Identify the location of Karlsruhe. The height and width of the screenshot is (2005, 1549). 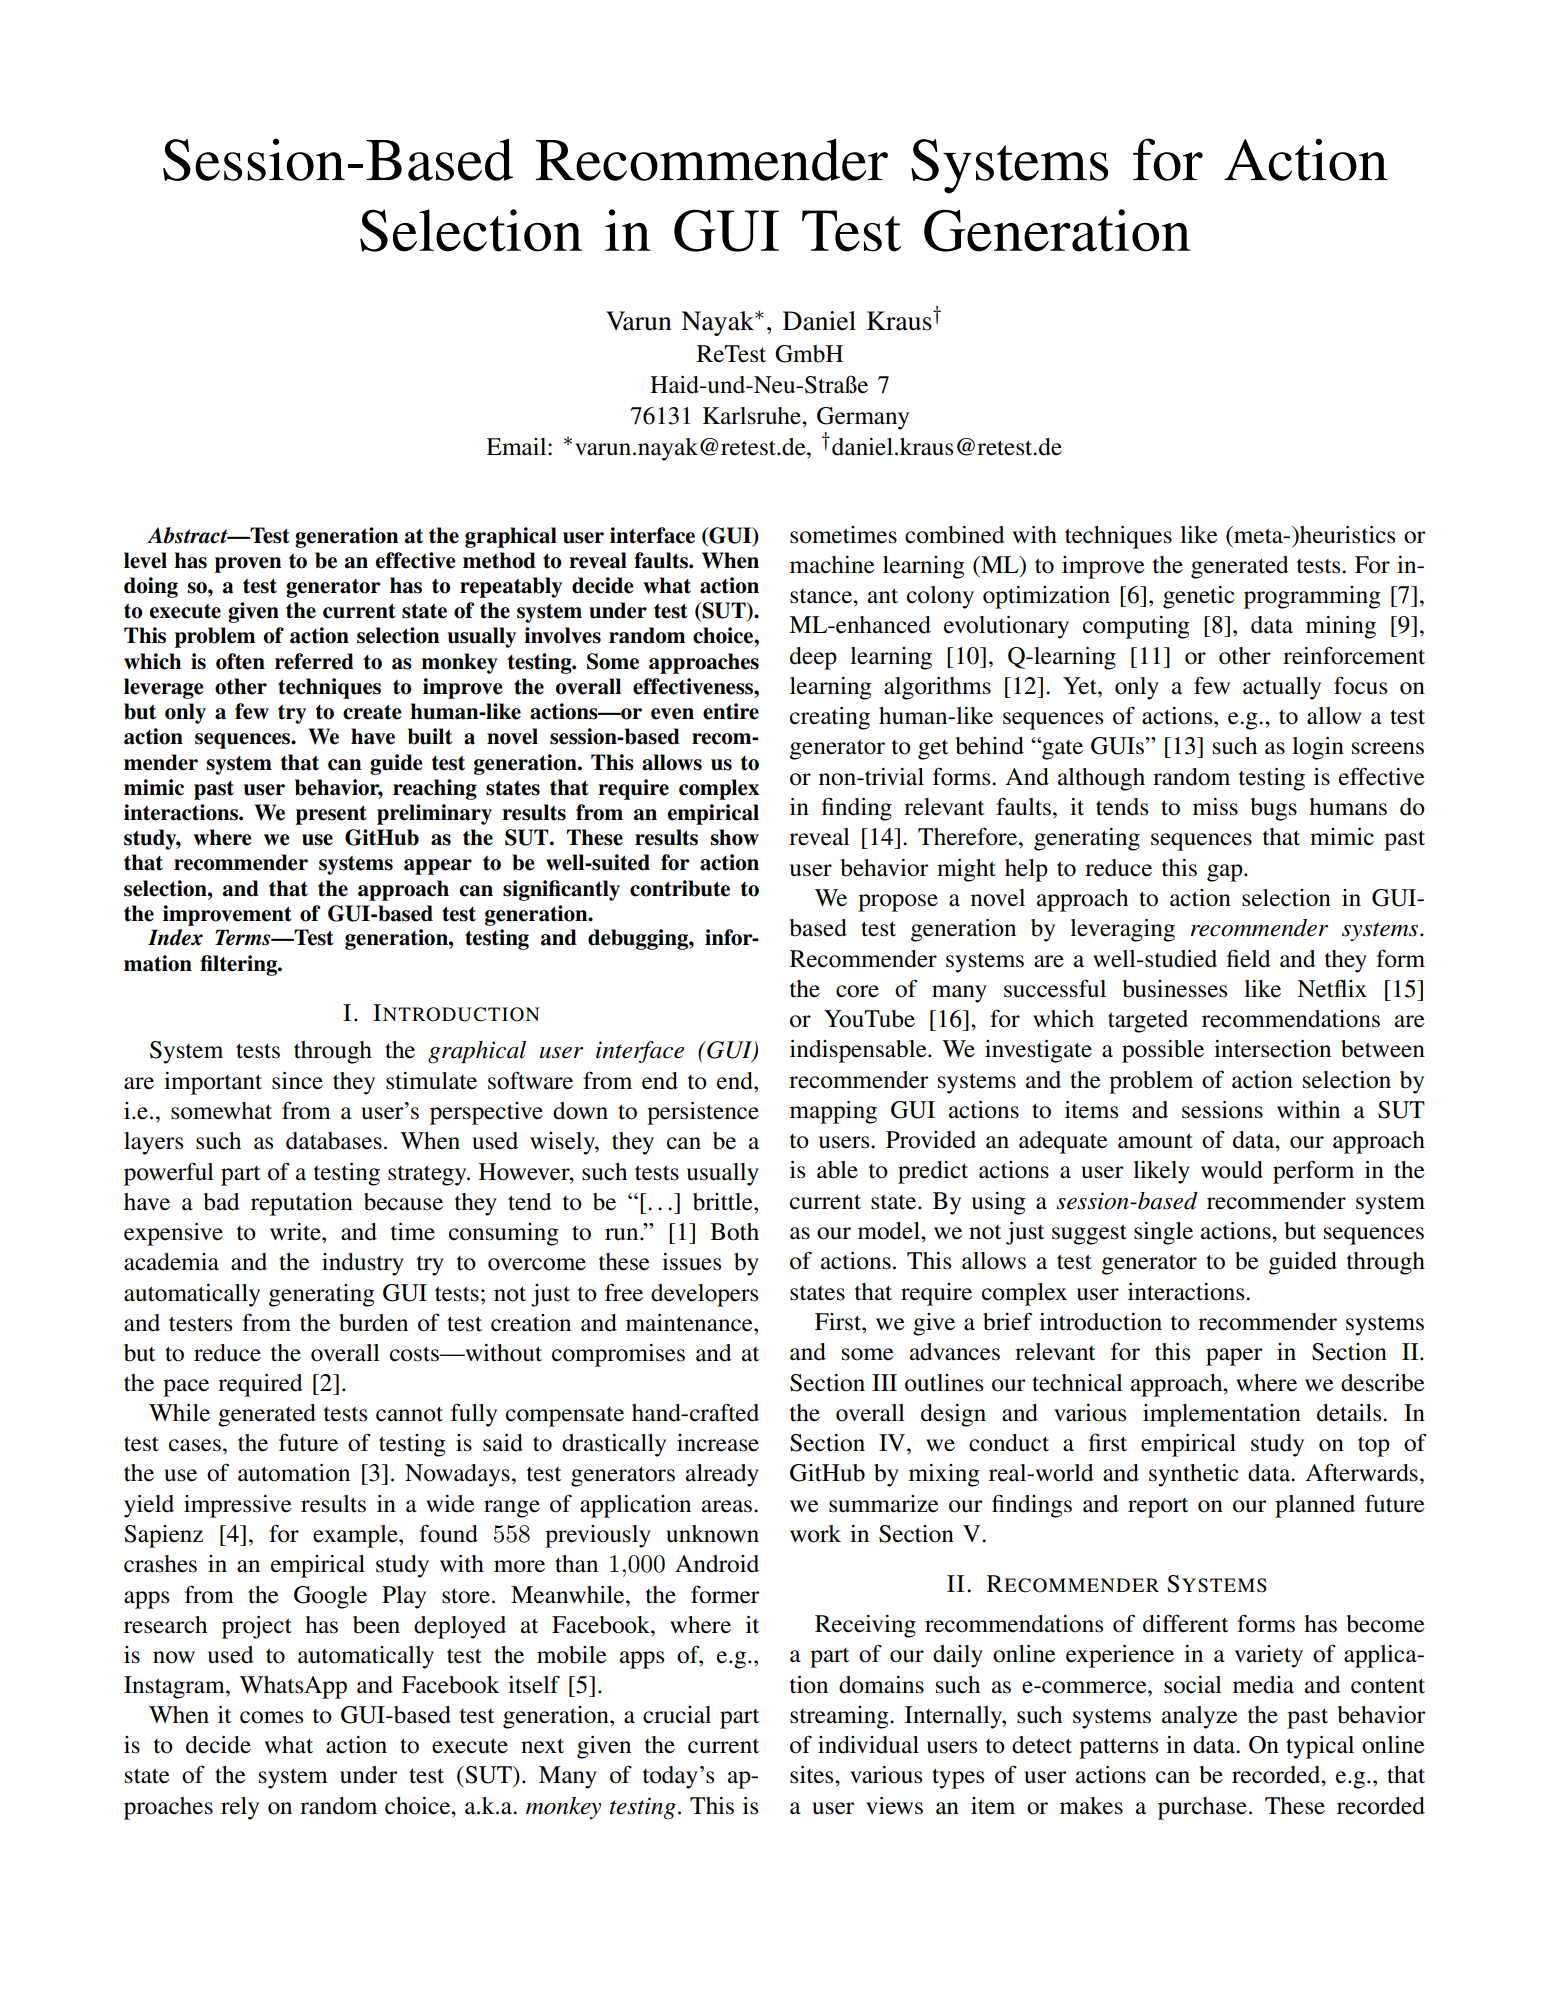
(753, 416).
